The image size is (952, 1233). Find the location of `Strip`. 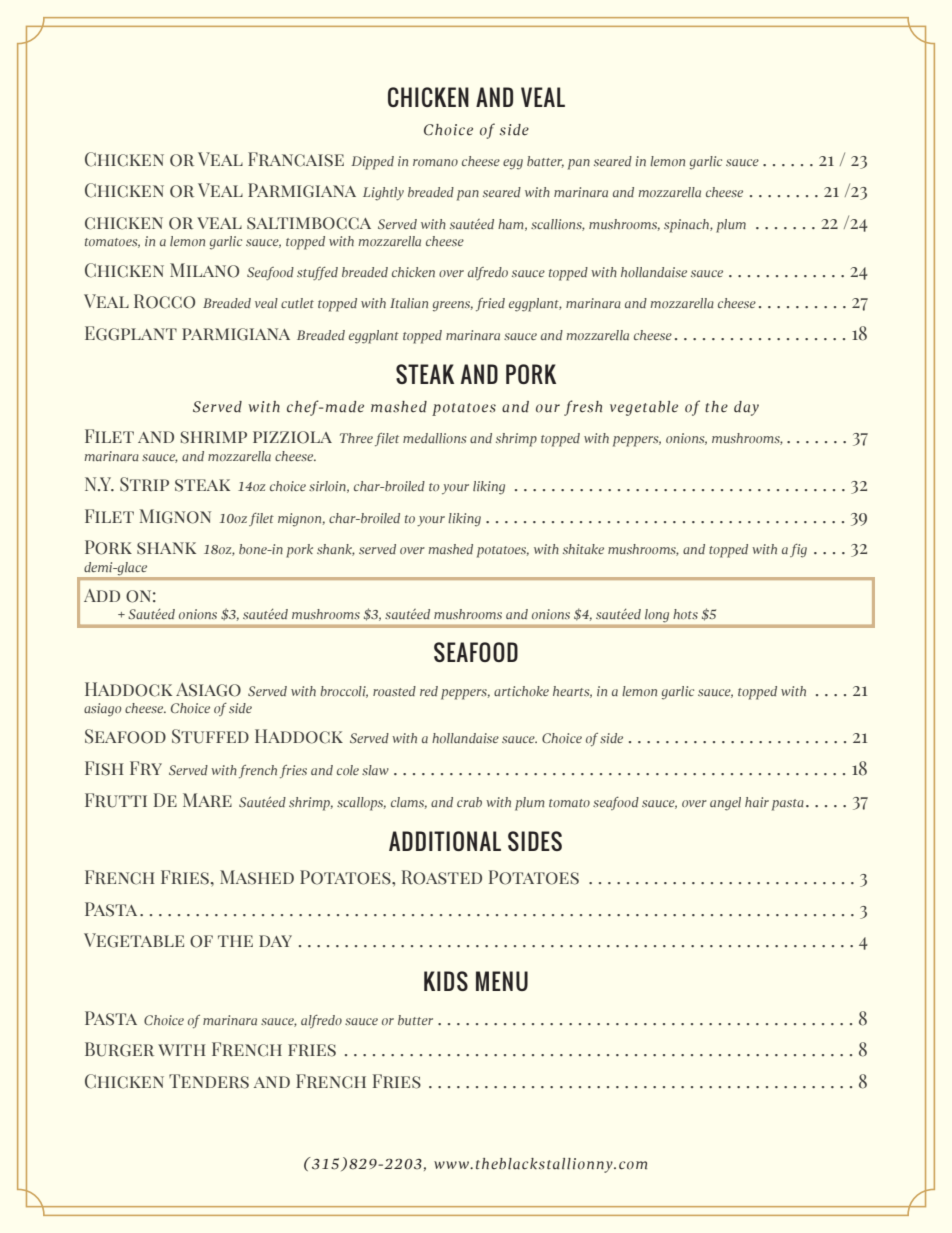

Strip is located at coordinates (144, 484).
